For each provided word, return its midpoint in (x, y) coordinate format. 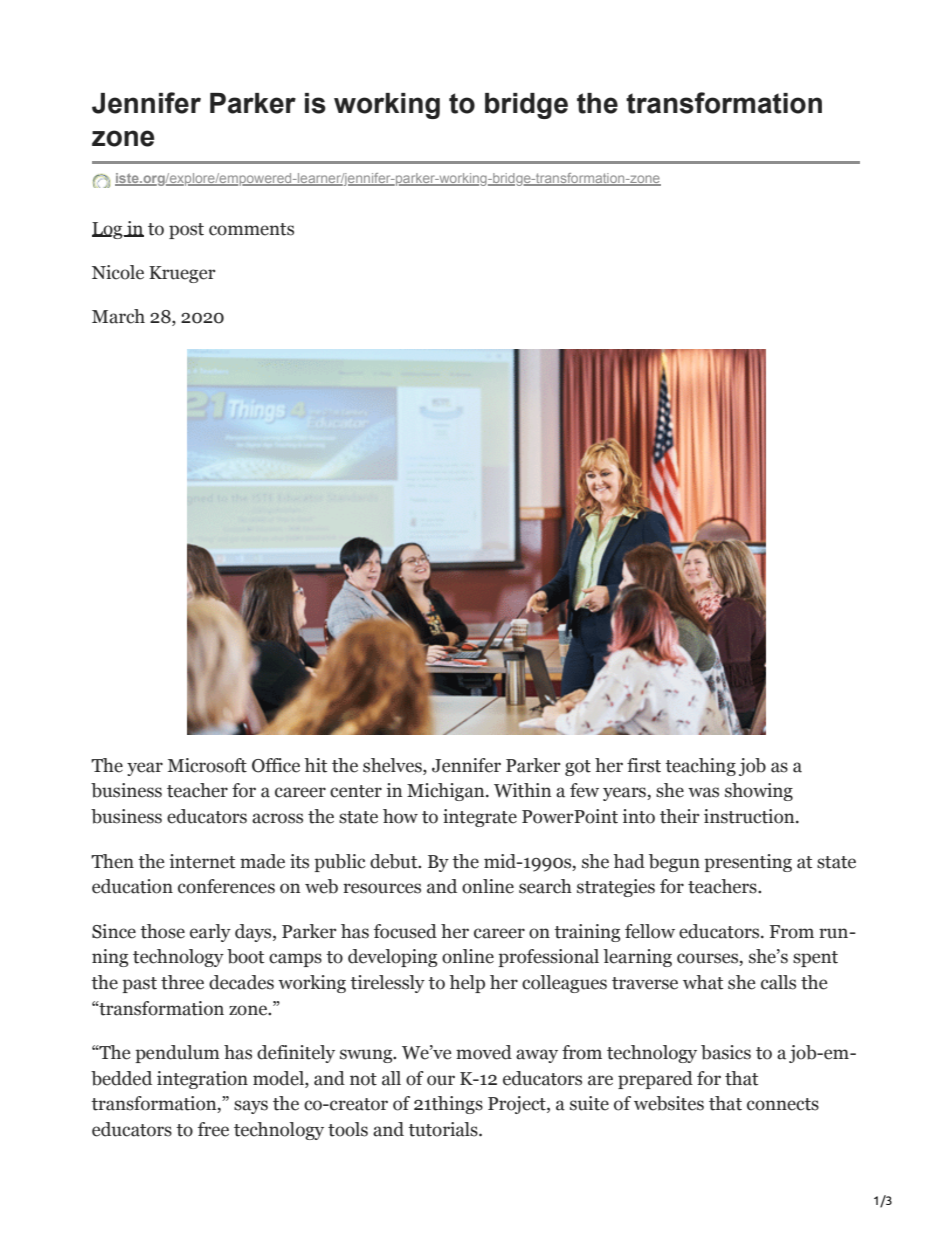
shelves (393, 765)
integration (202, 1080)
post (186, 231)
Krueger (182, 274)
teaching (700, 767)
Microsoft (207, 765)
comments (251, 229)
